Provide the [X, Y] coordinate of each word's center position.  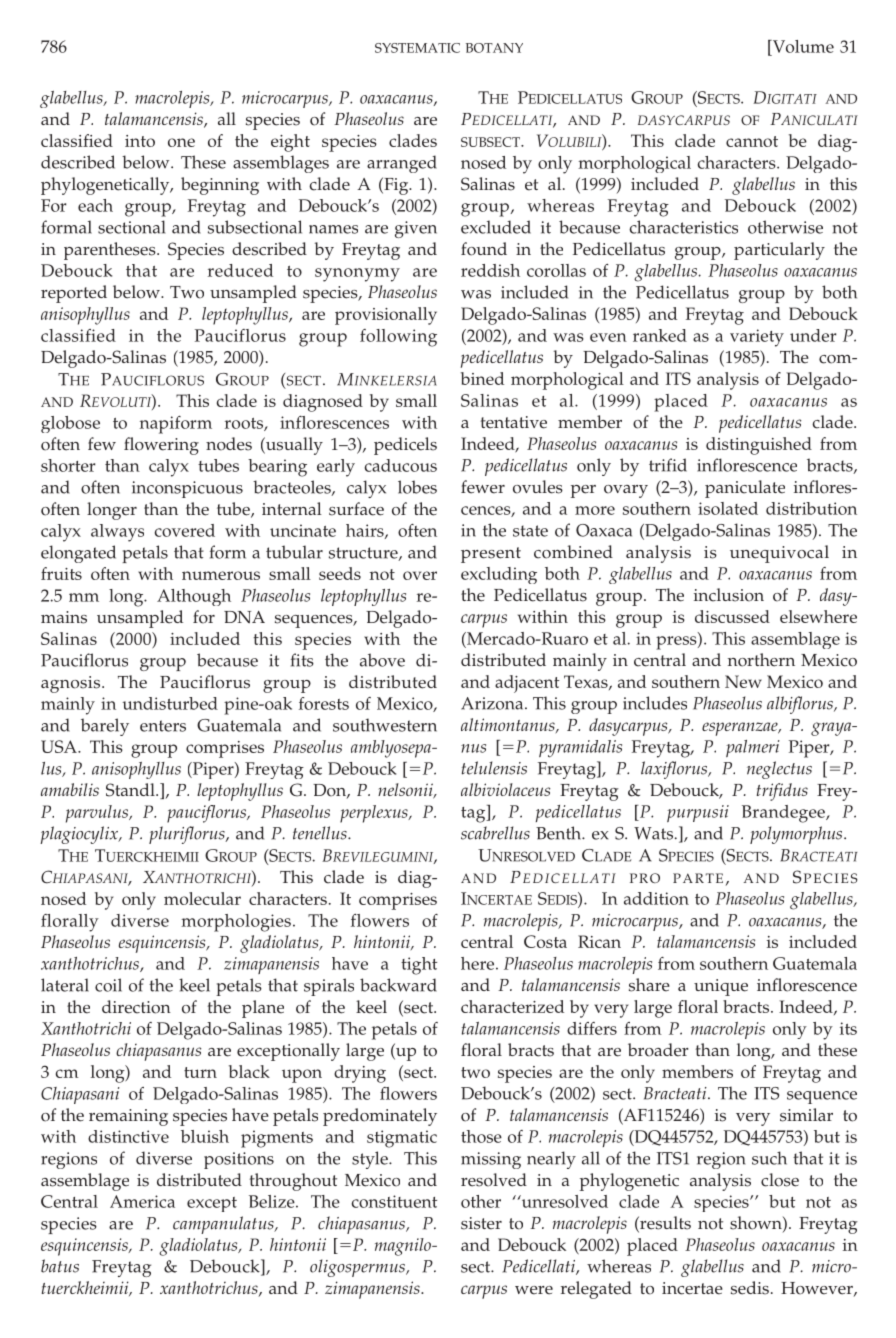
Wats [653, 833]
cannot [752, 141]
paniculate [745, 489]
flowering [161, 446]
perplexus [375, 814]
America [142, 1201]
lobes [417, 487]
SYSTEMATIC [417, 48]
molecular [202, 898]
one [181, 142]
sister [481, 1223]
